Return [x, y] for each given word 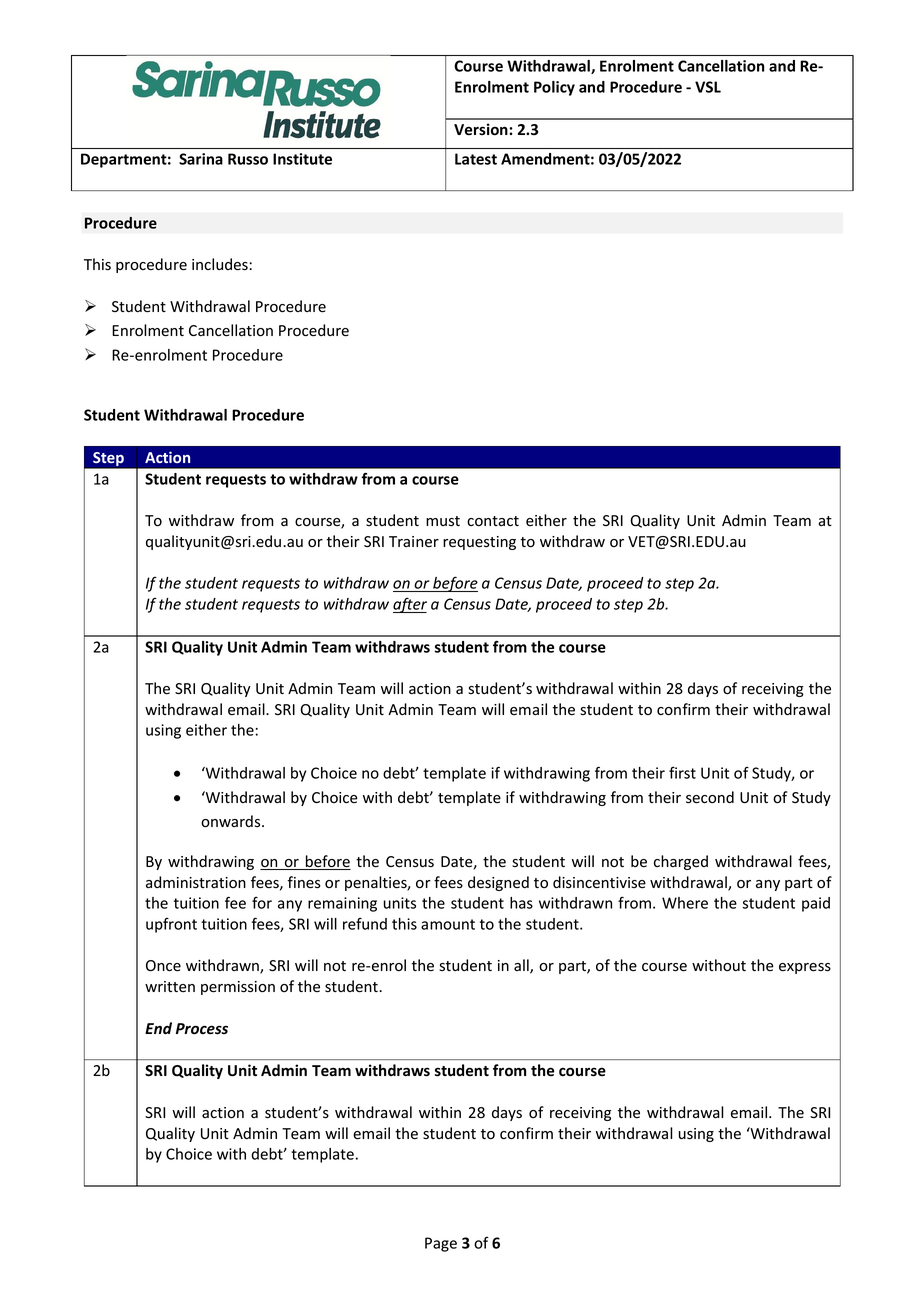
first [682, 772]
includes [220, 264]
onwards [232, 821]
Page [441, 1244]
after [410, 605]
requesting [479, 543]
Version [481, 129]
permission [238, 988]
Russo [248, 159]
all [522, 966]
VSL [708, 87]
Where [685, 903]
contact [493, 521]
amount [448, 924]
